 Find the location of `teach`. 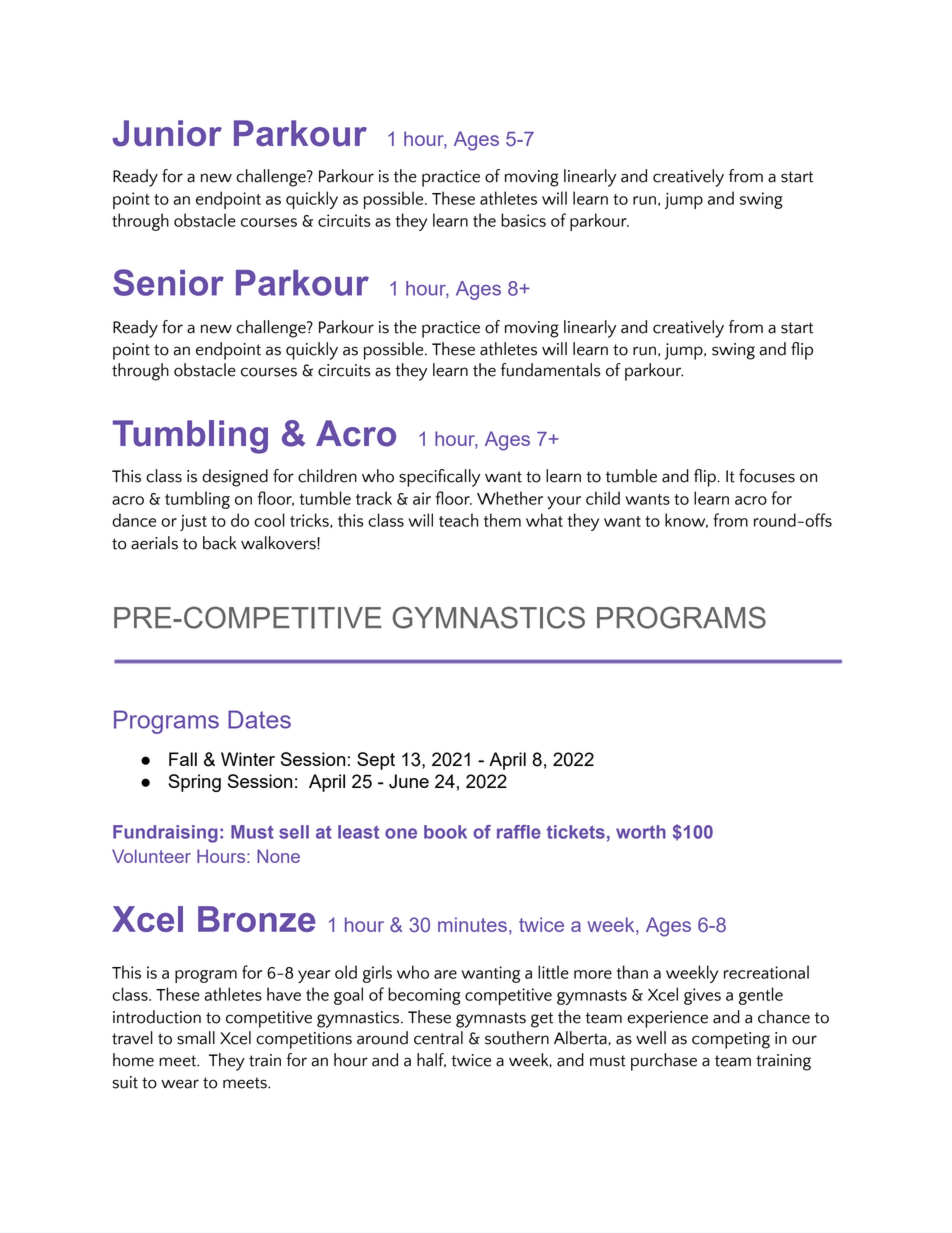

teach is located at coordinates (458, 520).
